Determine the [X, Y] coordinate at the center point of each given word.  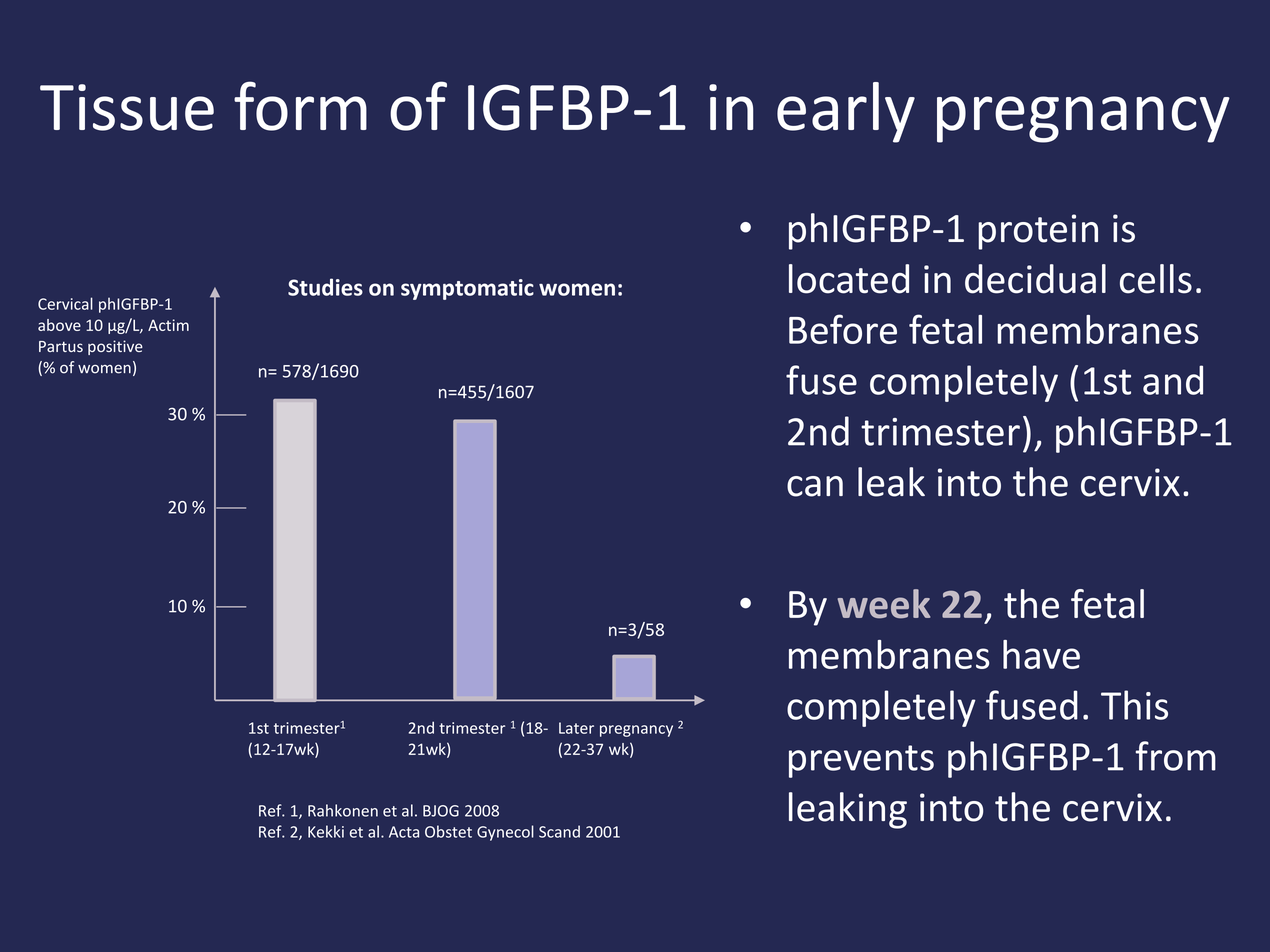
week [884, 604]
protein [1038, 232]
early [846, 112]
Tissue [127, 107]
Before [843, 329]
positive [115, 347]
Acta [404, 832]
